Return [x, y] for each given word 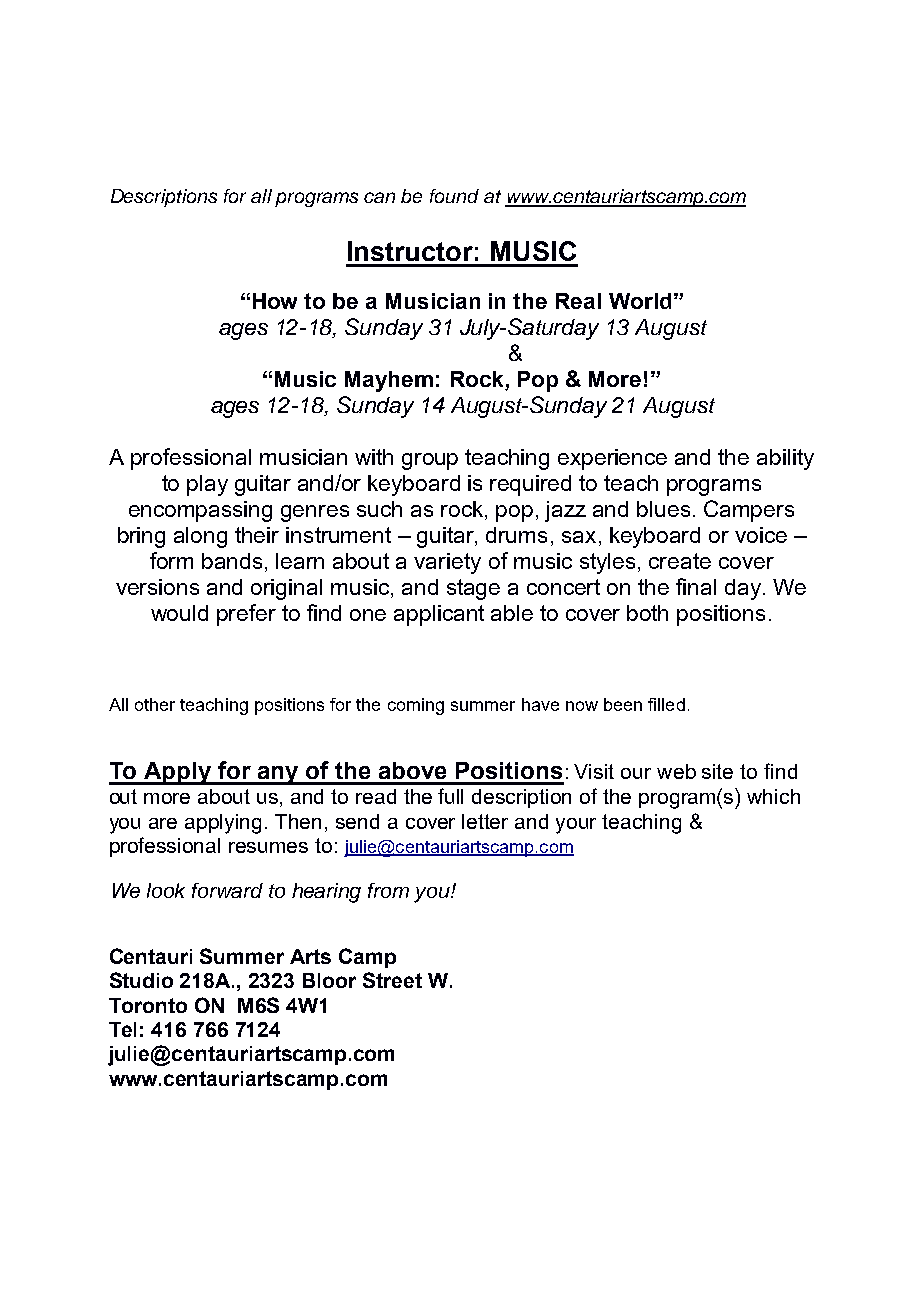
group [430, 461]
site [717, 771]
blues [663, 509]
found [454, 196]
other [155, 704]
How [275, 301]
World [640, 301]
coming [416, 706]
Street [392, 980]
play [207, 485]
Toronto [148, 1005]
